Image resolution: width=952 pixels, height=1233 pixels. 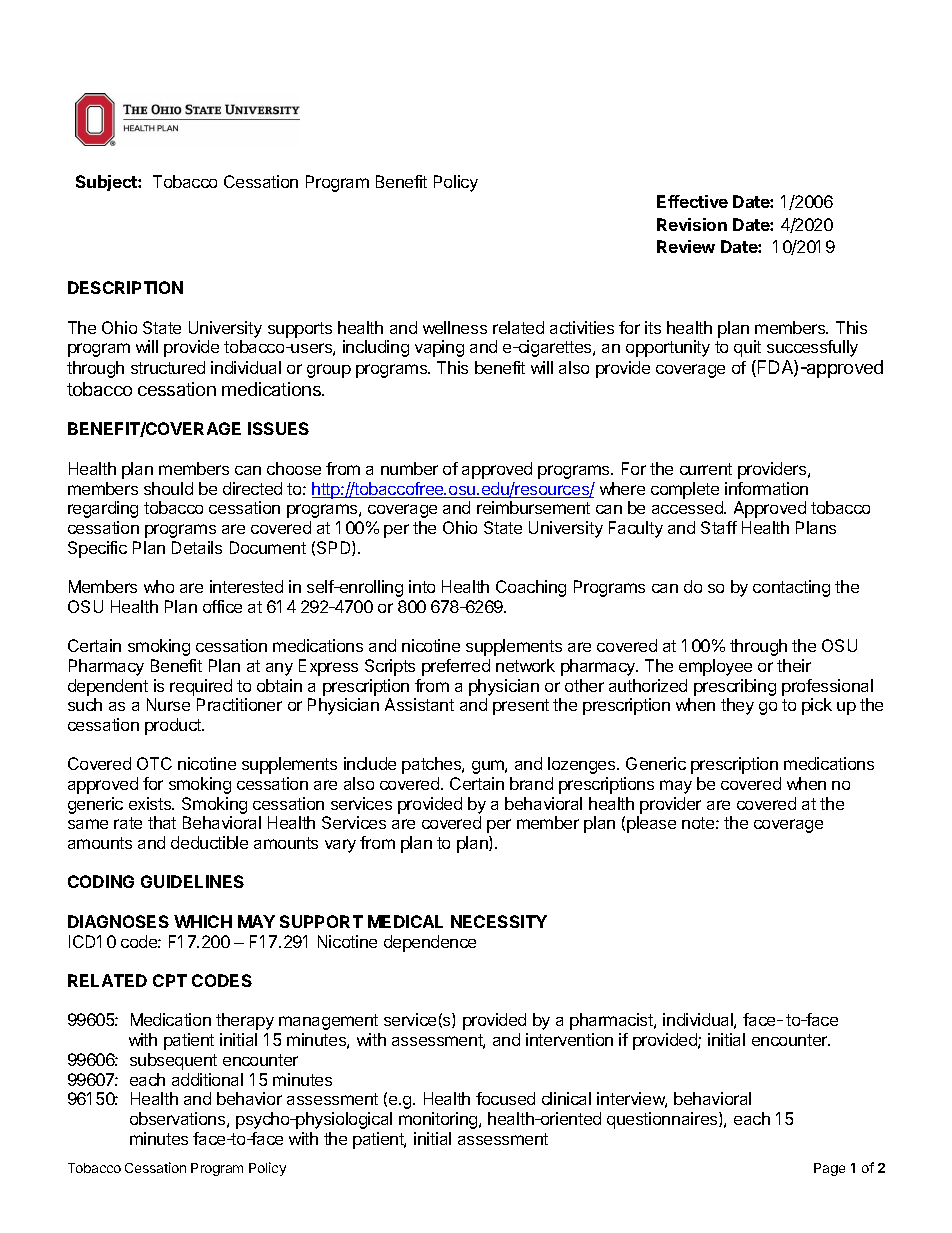 I want to click on current, so click(x=706, y=469).
